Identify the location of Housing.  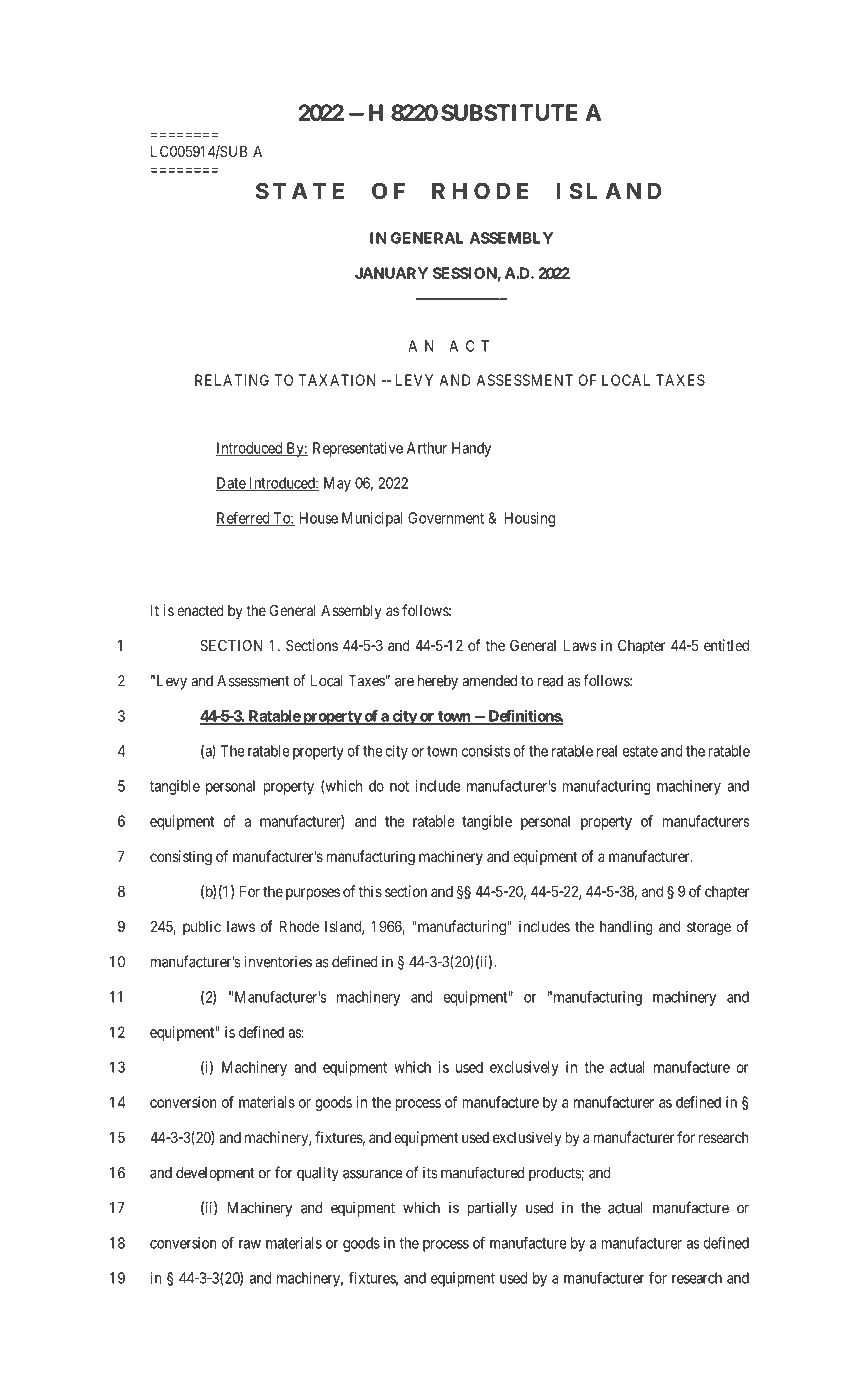
(529, 519).
